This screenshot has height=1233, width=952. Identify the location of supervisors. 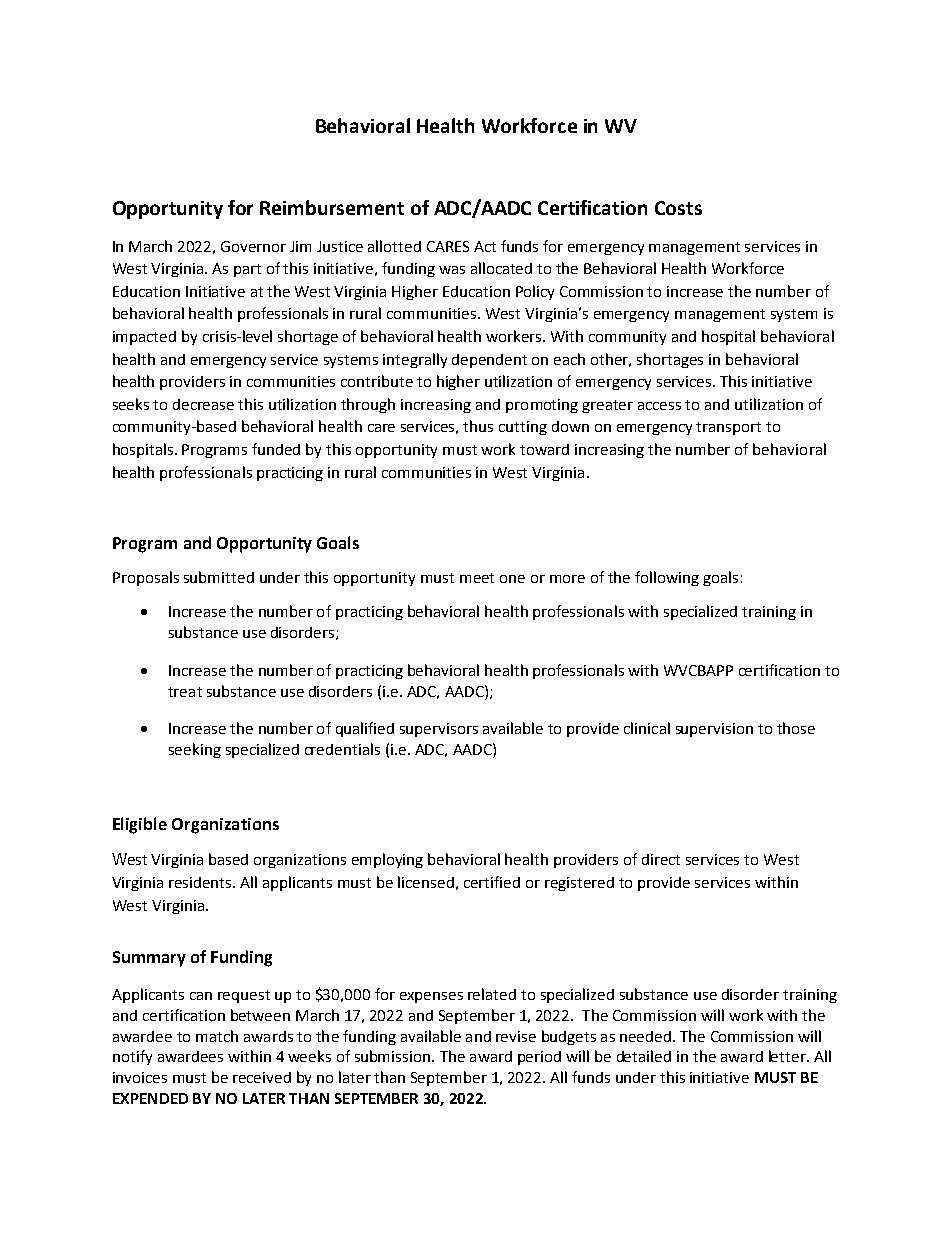
(439, 730).
